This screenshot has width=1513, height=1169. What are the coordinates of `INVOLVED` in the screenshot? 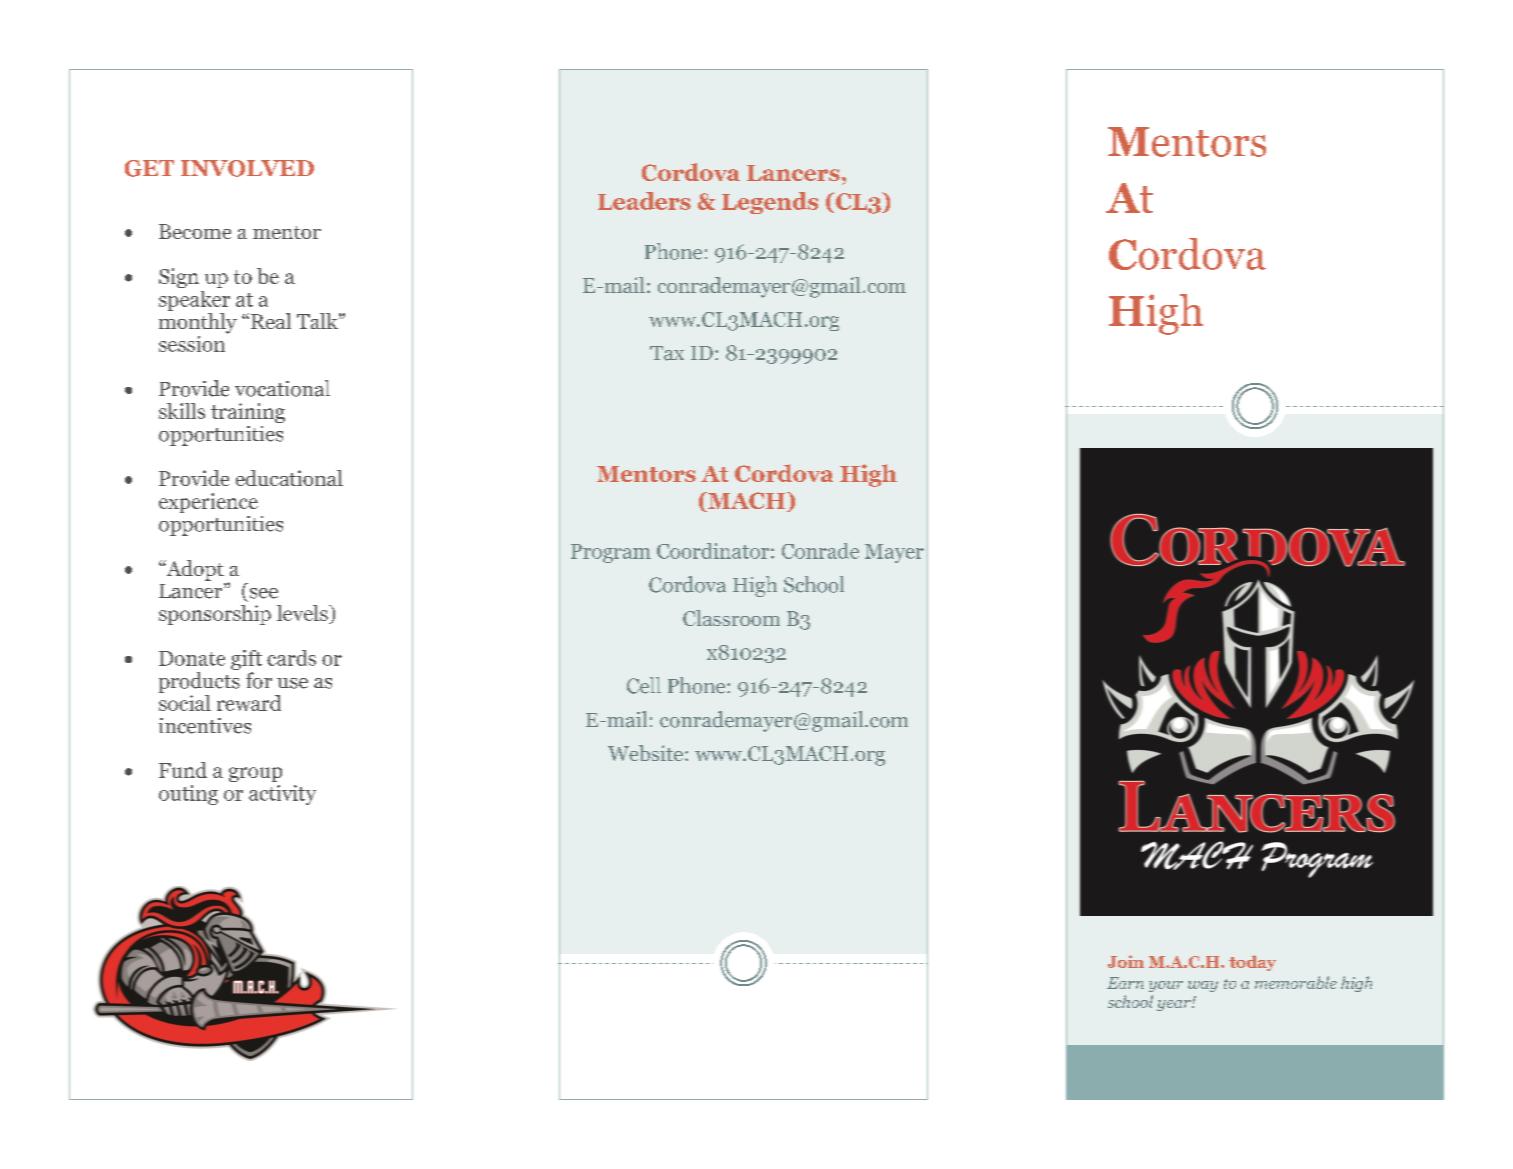 It's located at (247, 168).
